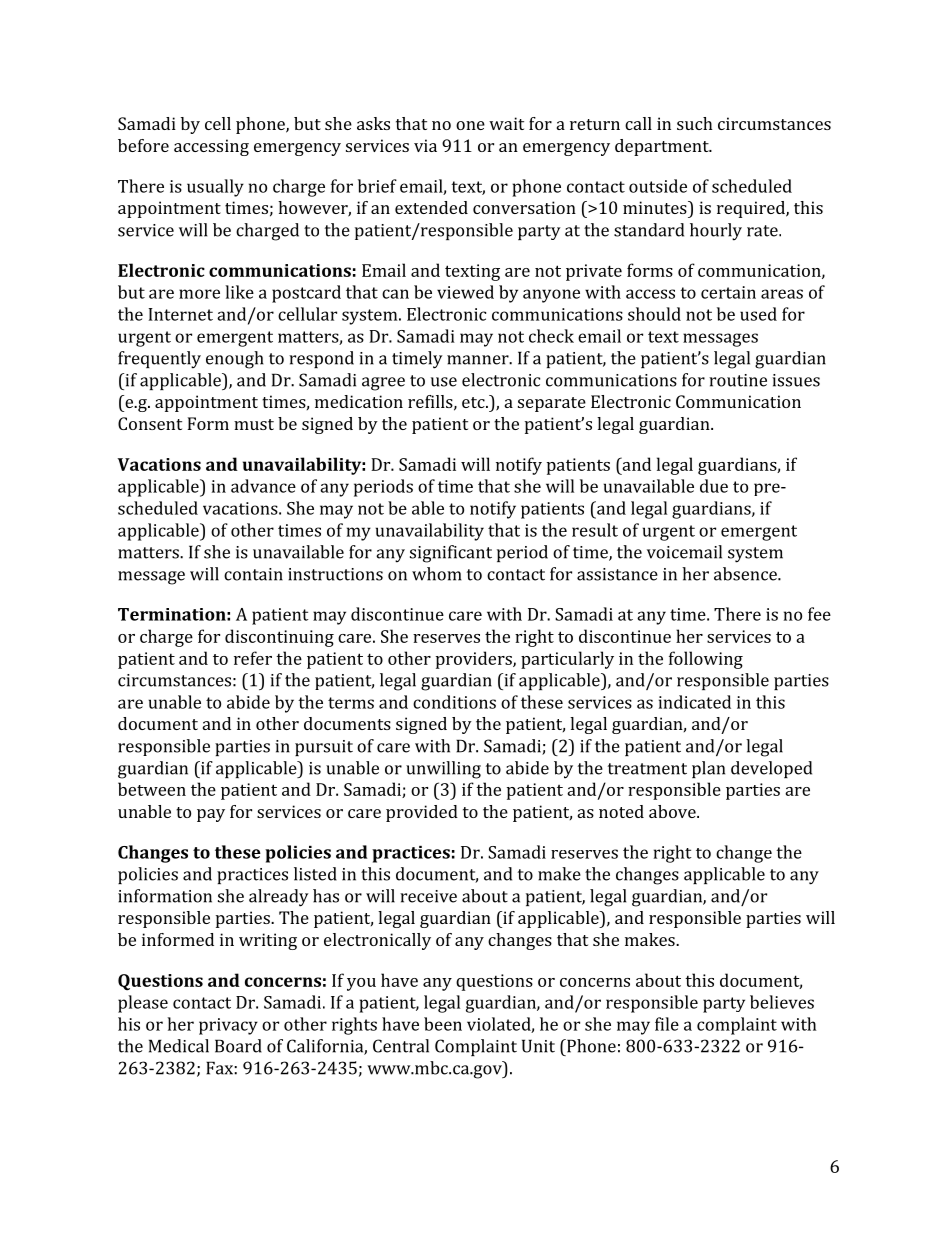  What do you see at coordinates (746, 574) in the screenshot?
I see `absence` at bounding box center [746, 574].
